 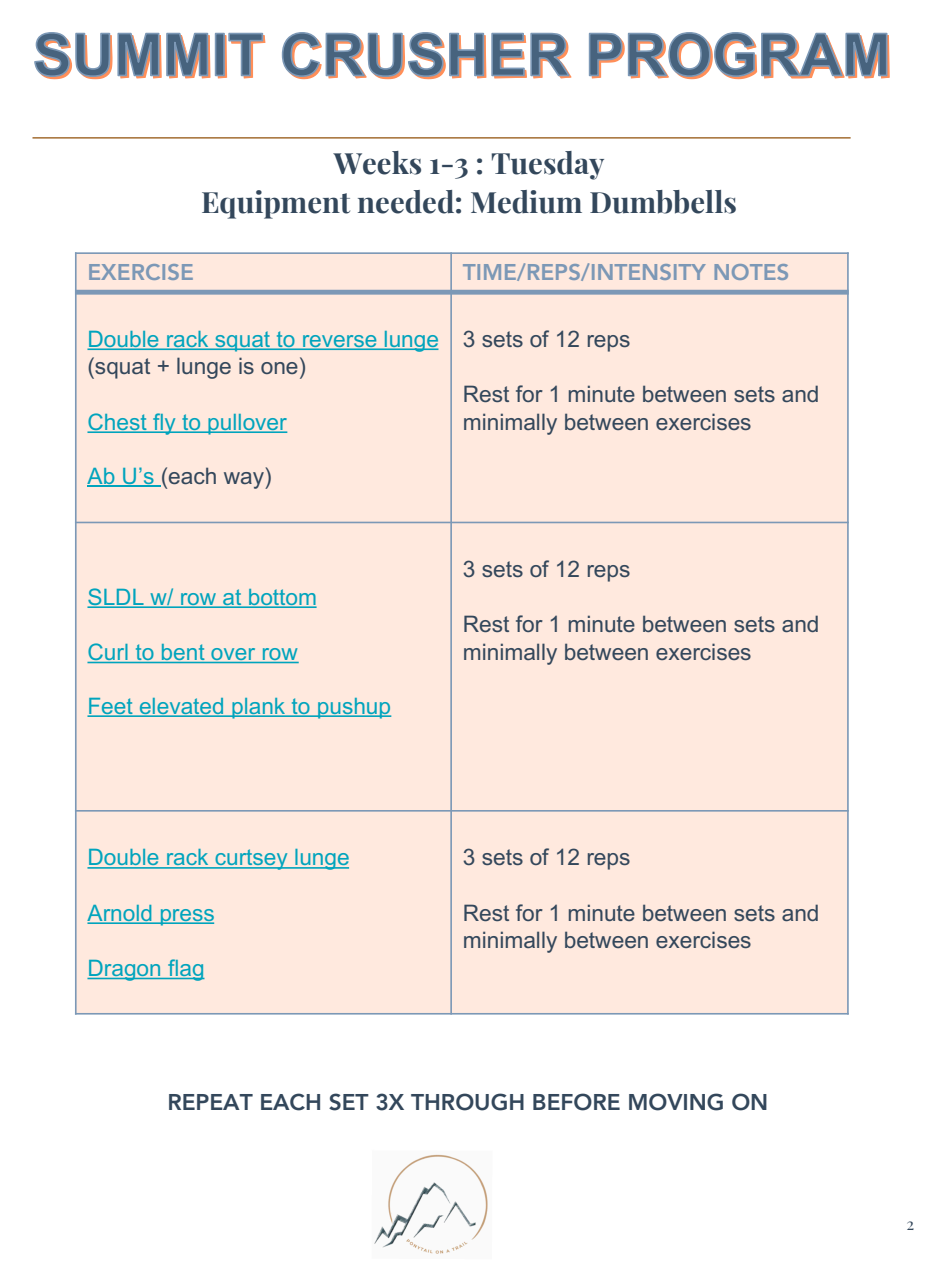 What do you see at coordinates (576, 1102) in the document?
I see `BEFORE` at bounding box center [576, 1102].
